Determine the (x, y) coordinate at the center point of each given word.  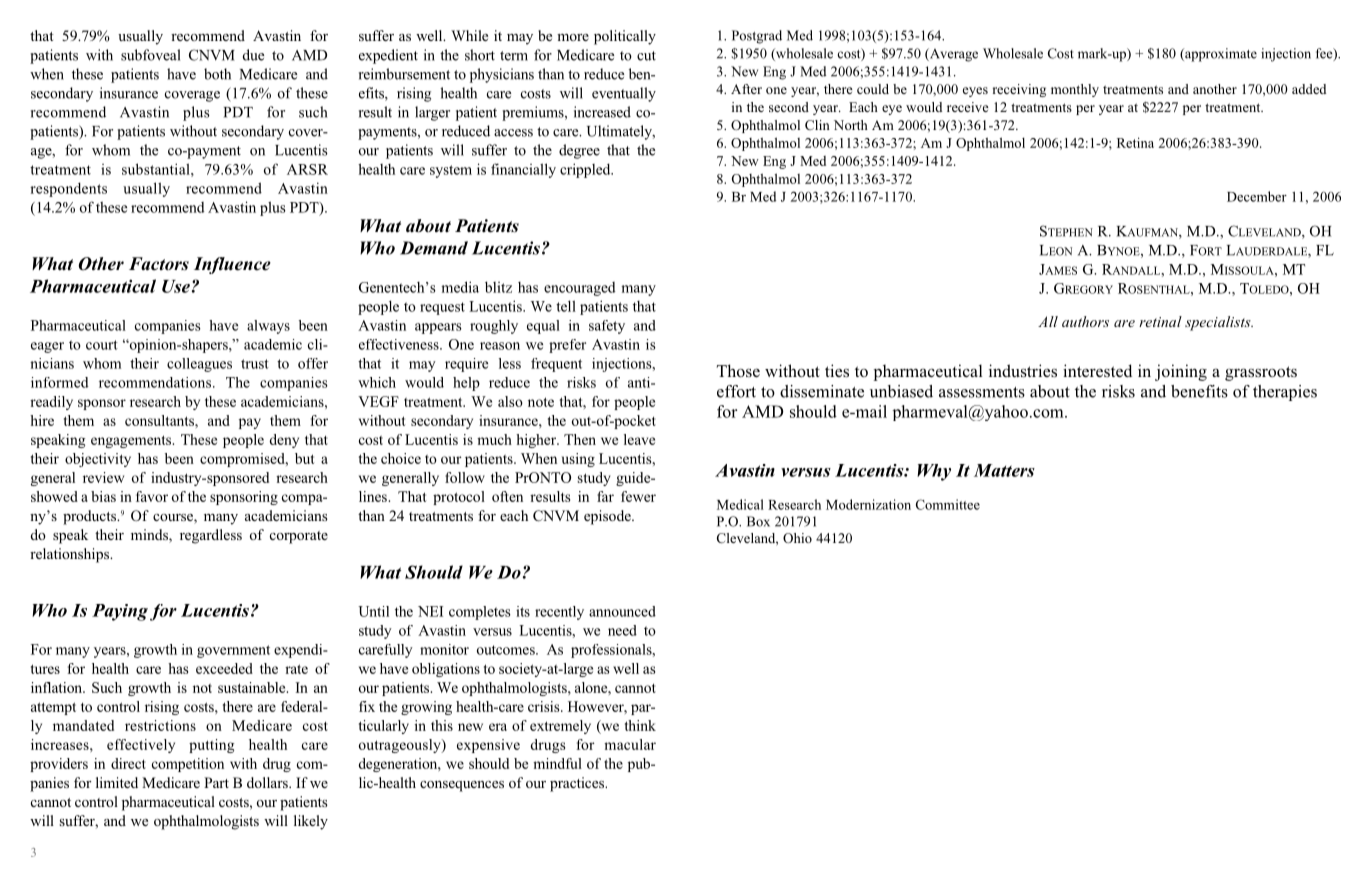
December (1257, 196)
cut (646, 56)
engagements (132, 441)
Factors (159, 264)
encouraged (580, 289)
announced (622, 611)
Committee (948, 504)
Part (216, 782)
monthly (1075, 90)
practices (578, 784)
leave (639, 439)
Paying (120, 612)
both (217, 74)
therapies (1285, 393)
